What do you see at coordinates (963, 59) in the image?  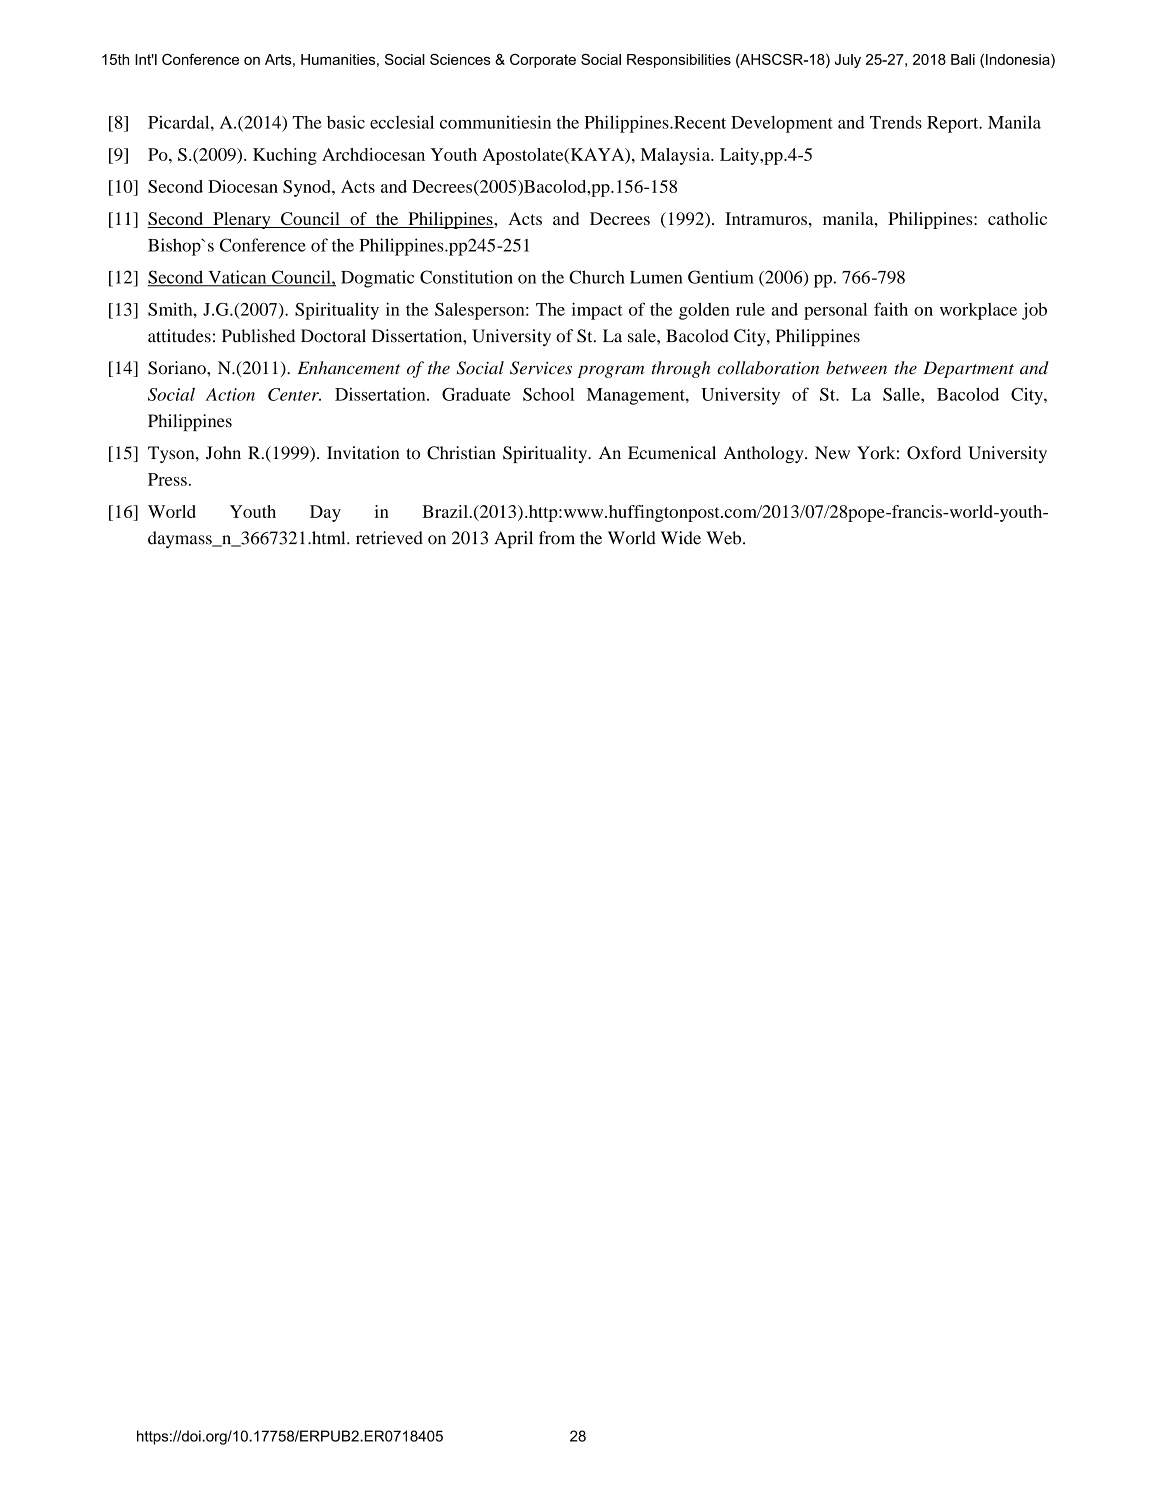 I see `Bali` at bounding box center [963, 59].
